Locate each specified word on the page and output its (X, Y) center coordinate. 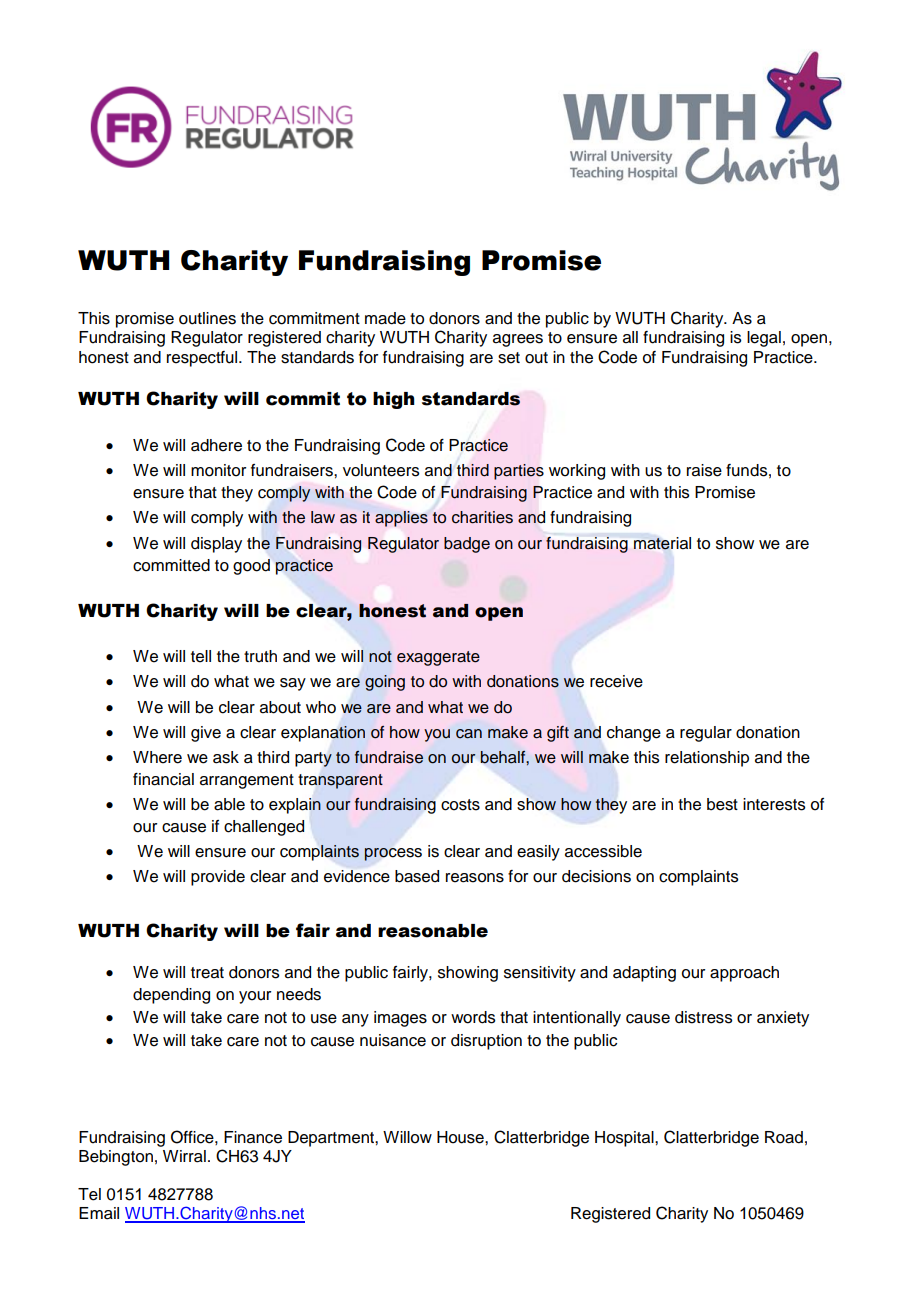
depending (171, 996)
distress (703, 1017)
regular (706, 734)
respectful (203, 359)
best (722, 804)
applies (401, 519)
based (417, 876)
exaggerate (438, 658)
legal (764, 339)
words (473, 1017)
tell (201, 656)
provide (218, 878)
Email (99, 1213)
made (385, 318)
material (662, 543)
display (216, 545)
